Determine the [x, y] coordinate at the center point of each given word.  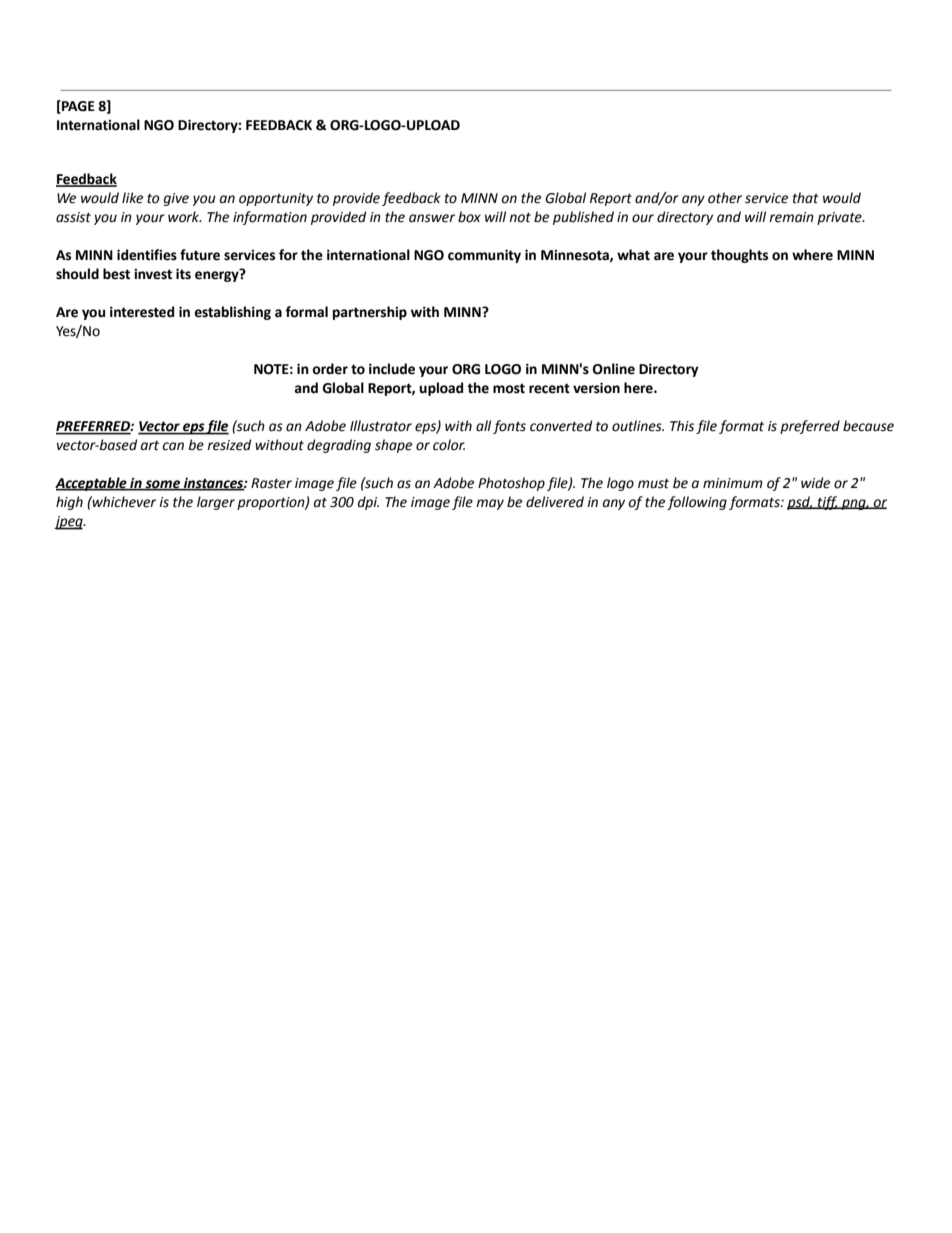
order [330, 369]
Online [614, 369]
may [490, 504]
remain [791, 217]
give [176, 199]
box [469, 217]
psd [800, 503]
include [392, 369]
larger [216, 503]
